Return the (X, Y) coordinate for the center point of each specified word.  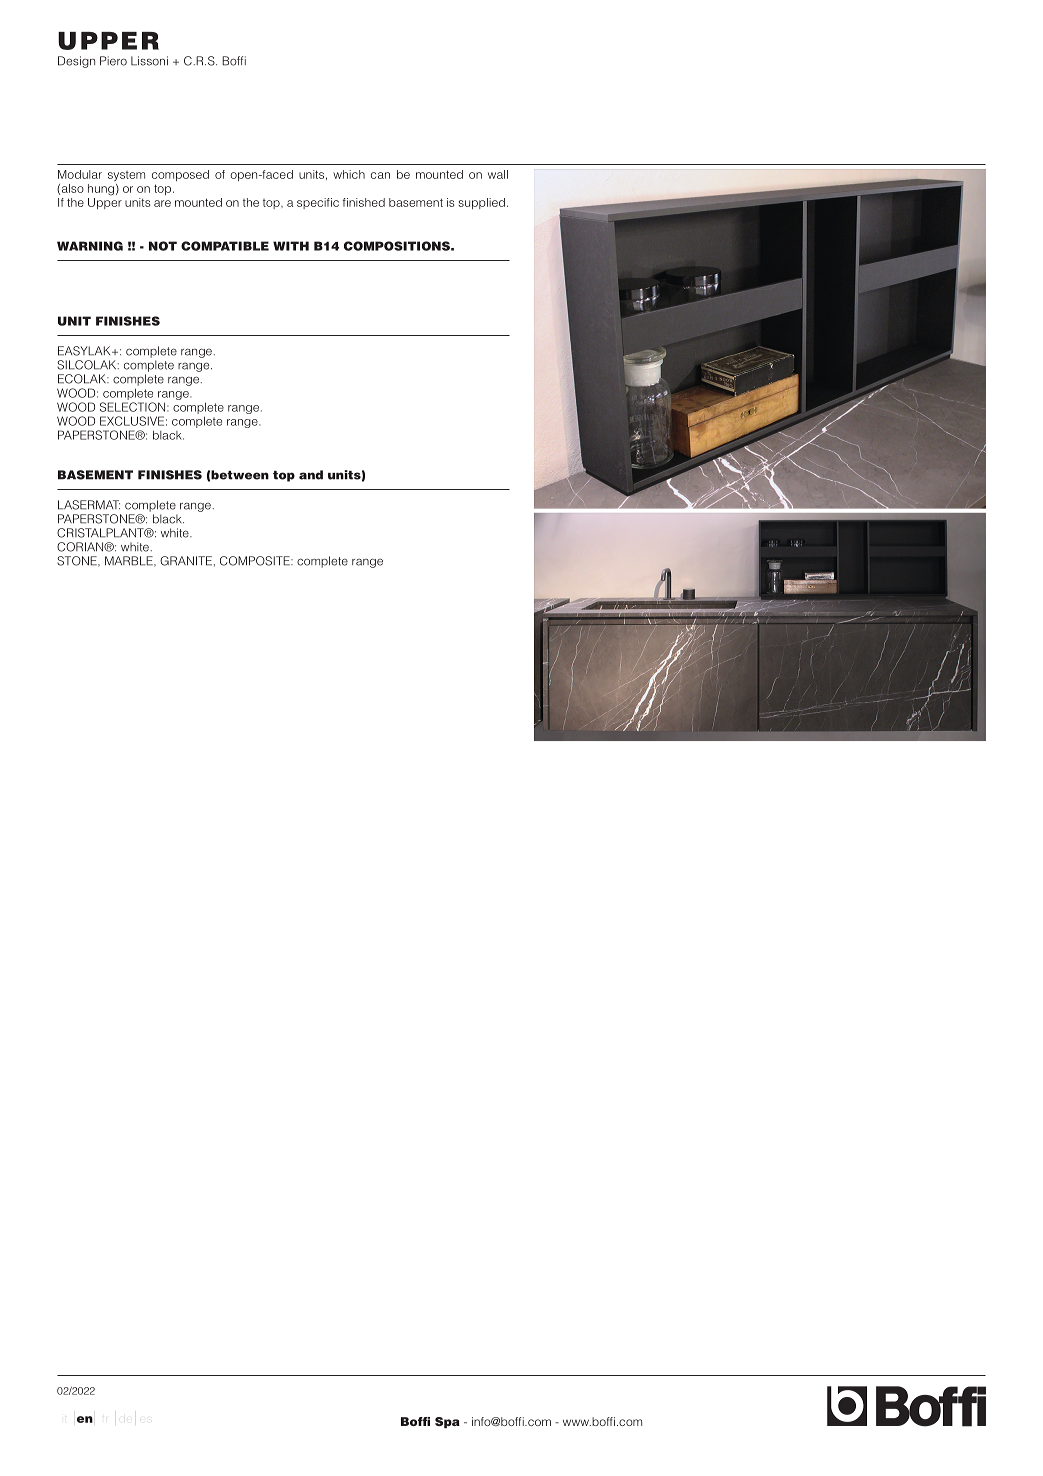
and (311, 475)
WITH (291, 246)
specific (318, 203)
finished (364, 202)
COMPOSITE (256, 561)
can (380, 175)
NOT (163, 246)
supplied (481, 203)
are (162, 203)
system (126, 176)
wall (498, 174)
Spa (447, 1422)
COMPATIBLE (225, 246)
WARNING (90, 246)
